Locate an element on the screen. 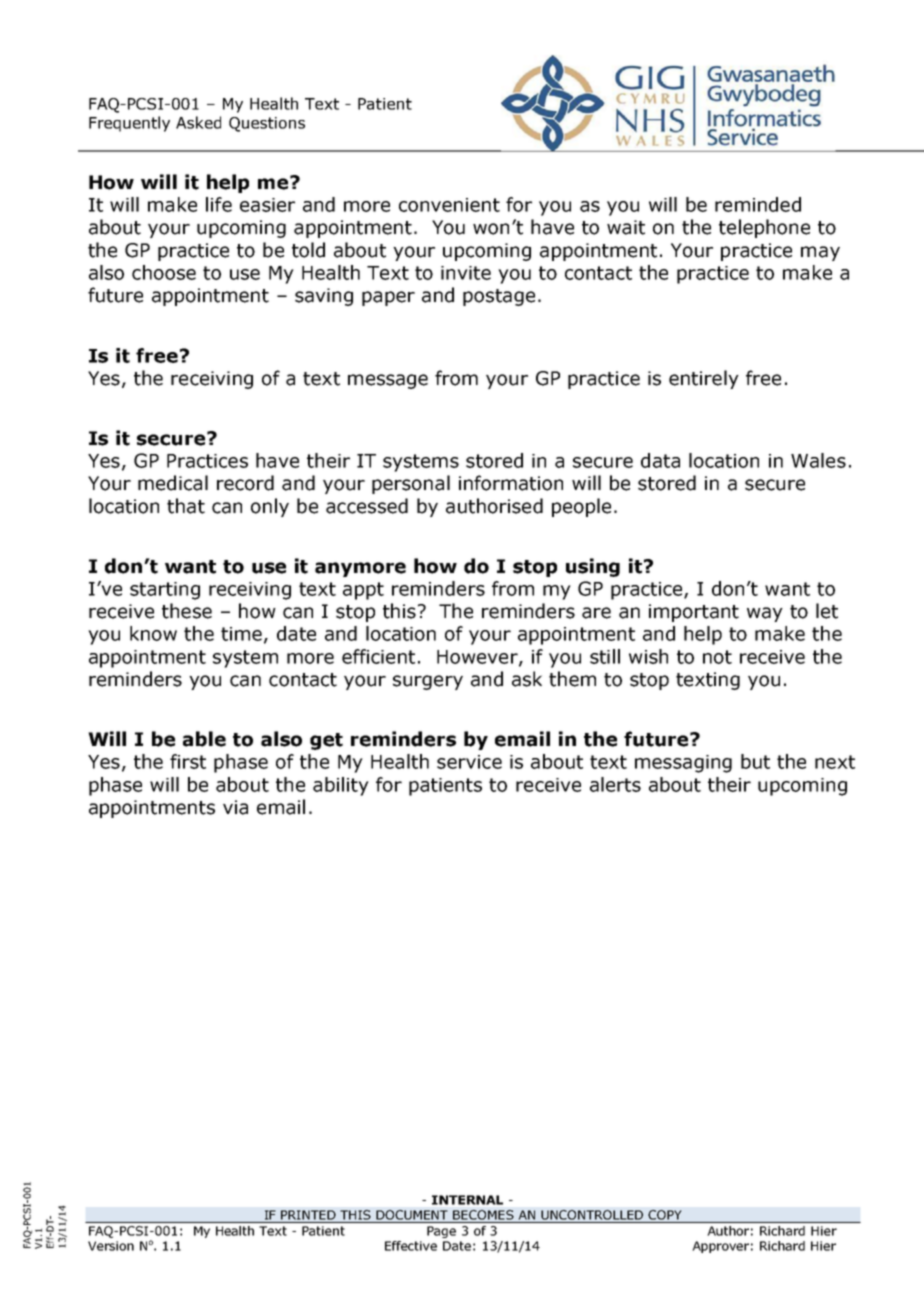  convenient is located at coordinates (449, 205).
